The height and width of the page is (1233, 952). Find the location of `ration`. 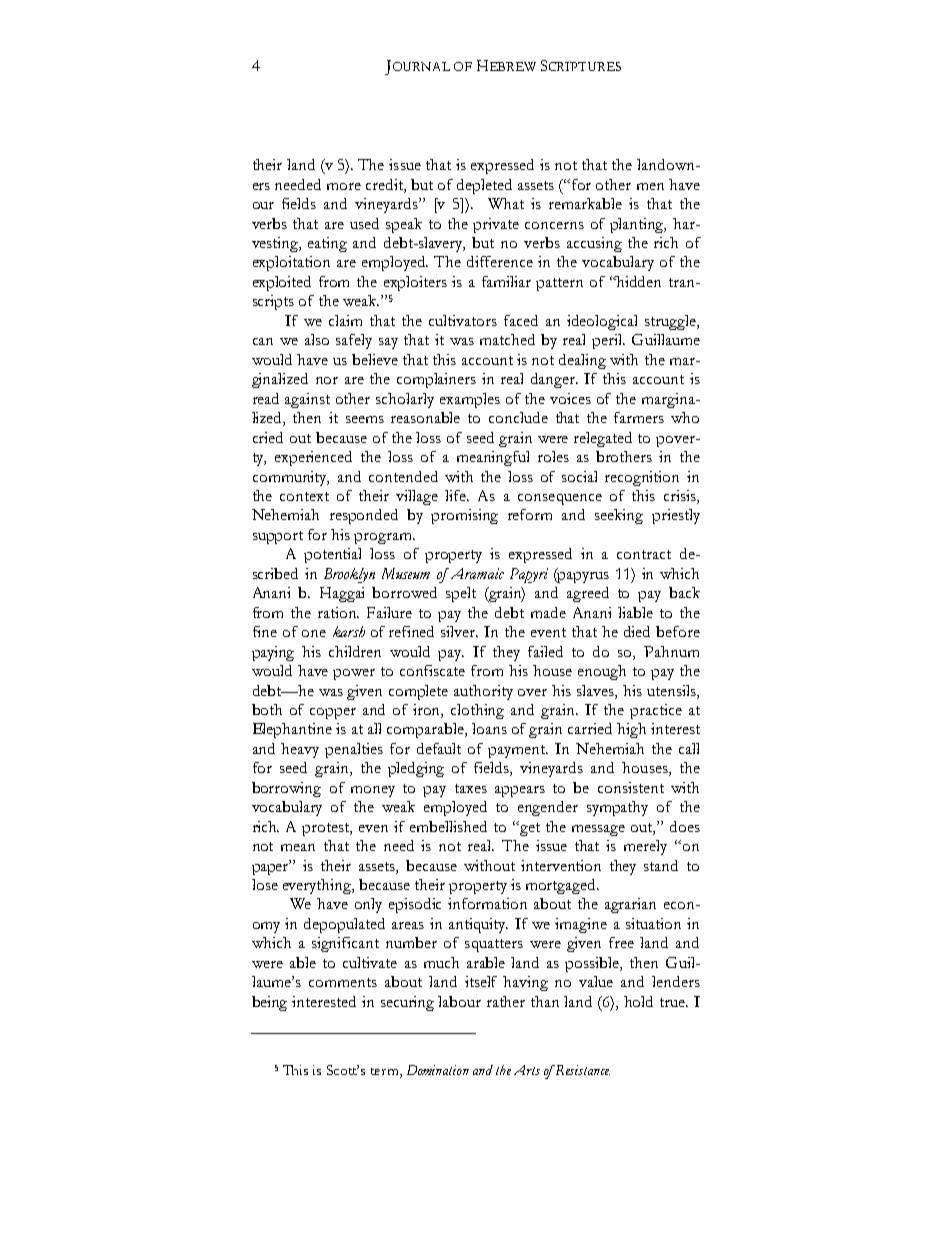

ration is located at coordinates (338, 612).
